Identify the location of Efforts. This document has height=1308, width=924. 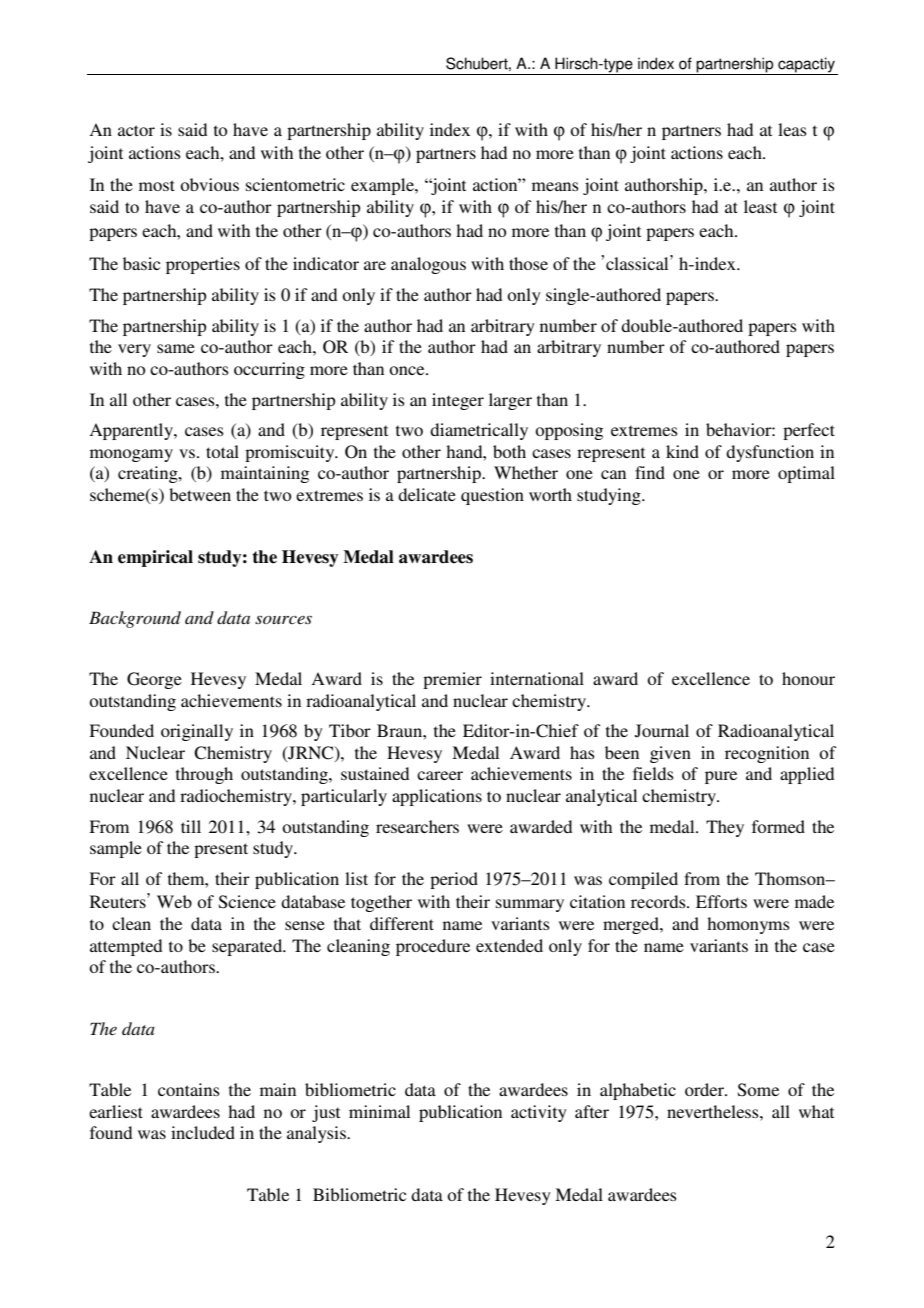
(721, 901).
